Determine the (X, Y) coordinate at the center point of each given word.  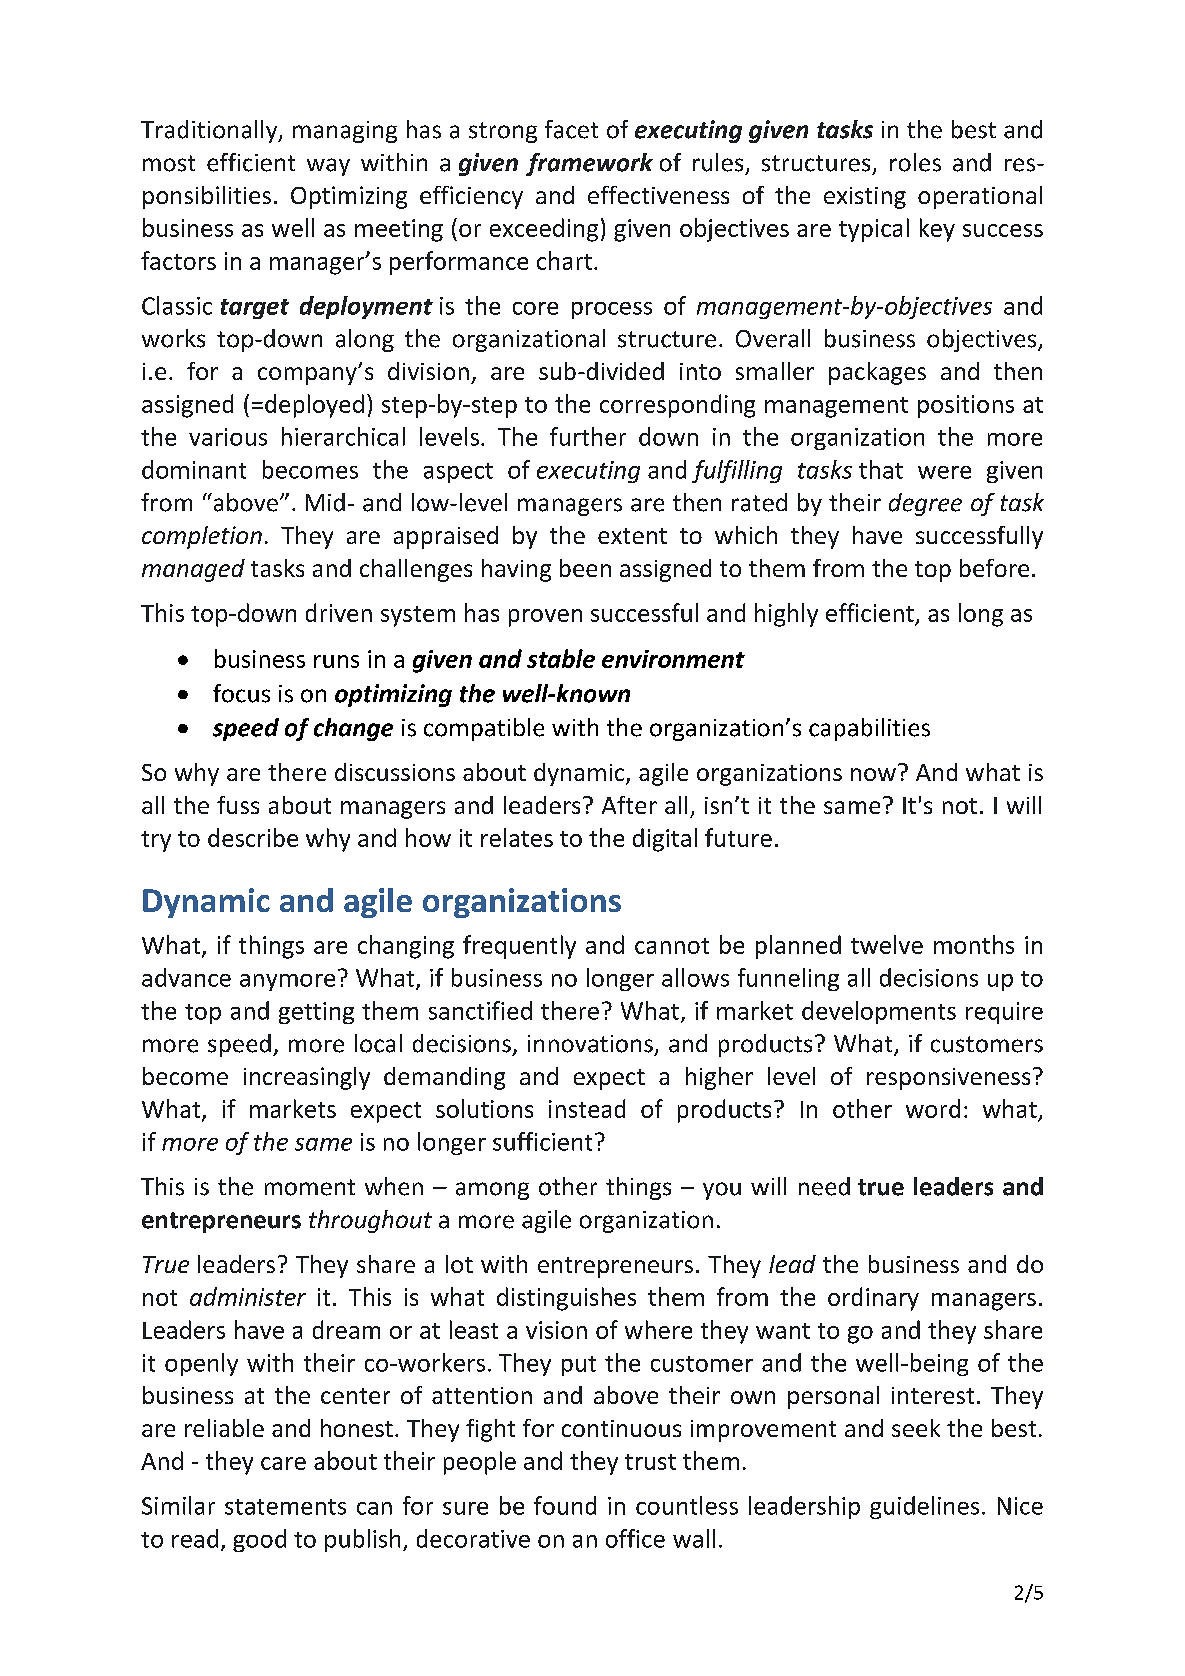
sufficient (542, 1141)
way (328, 167)
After (629, 805)
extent (632, 536)
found (565, 1505)
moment (310, 1187)
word (933, 1108)
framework (589, 164)
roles (915, 162)
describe (253, 837)
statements (285, 1507)
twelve (887, 944)
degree (925, 504)
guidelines (924, 1507)
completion (202, 537)
